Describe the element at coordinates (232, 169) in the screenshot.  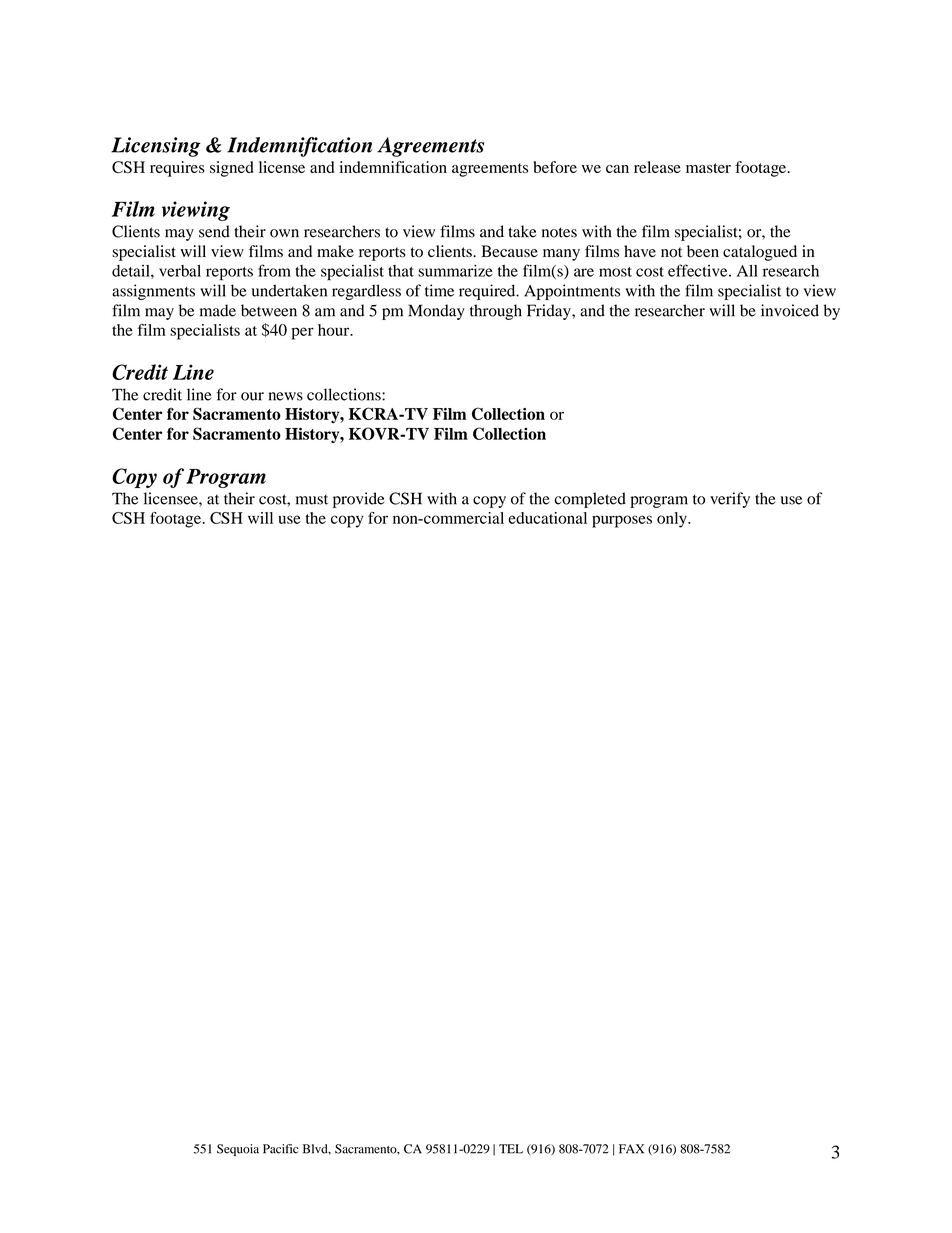
I see `signed` at that location.
